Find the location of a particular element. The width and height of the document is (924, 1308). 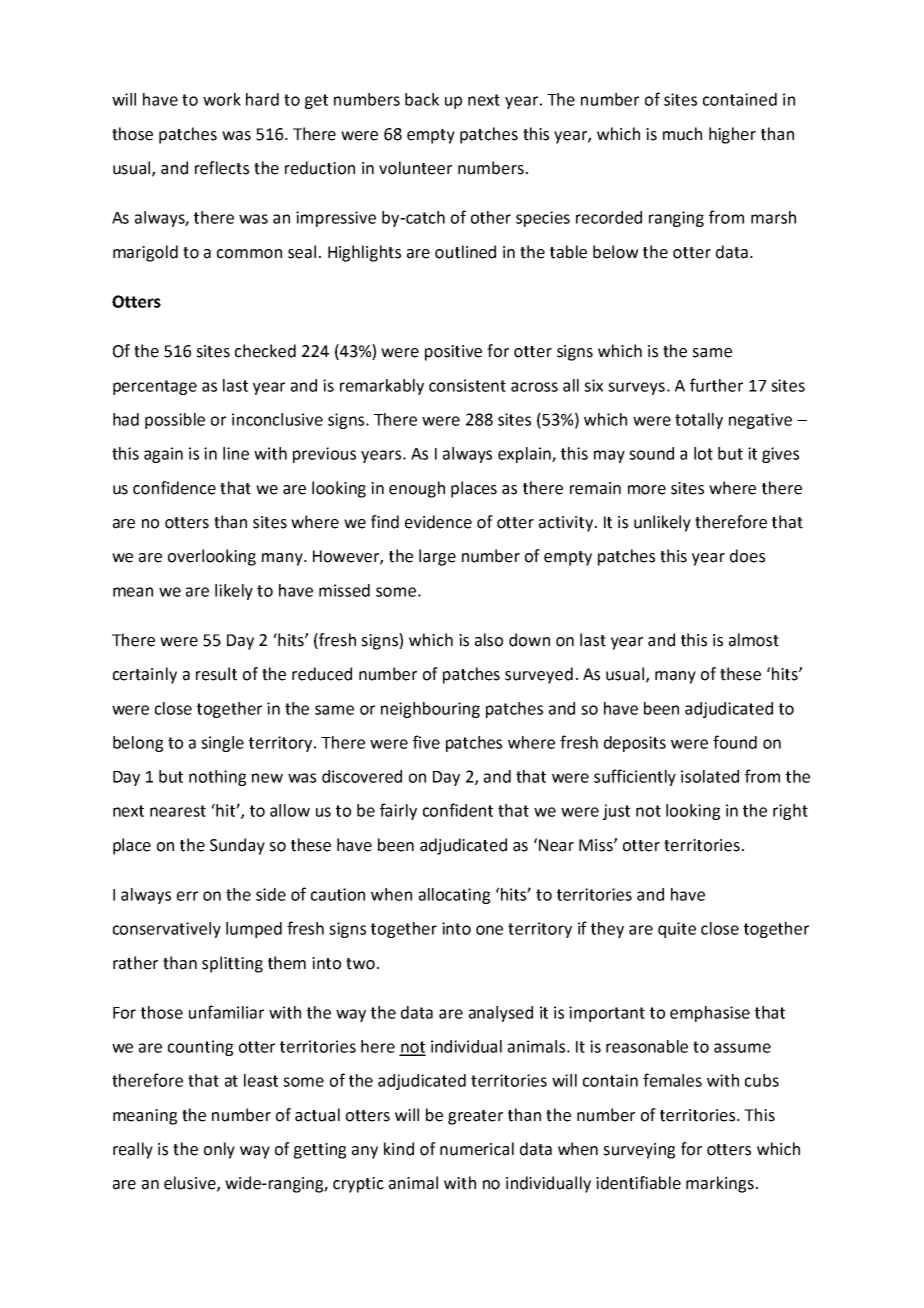

allocating is located at coordinates (454, 896).
